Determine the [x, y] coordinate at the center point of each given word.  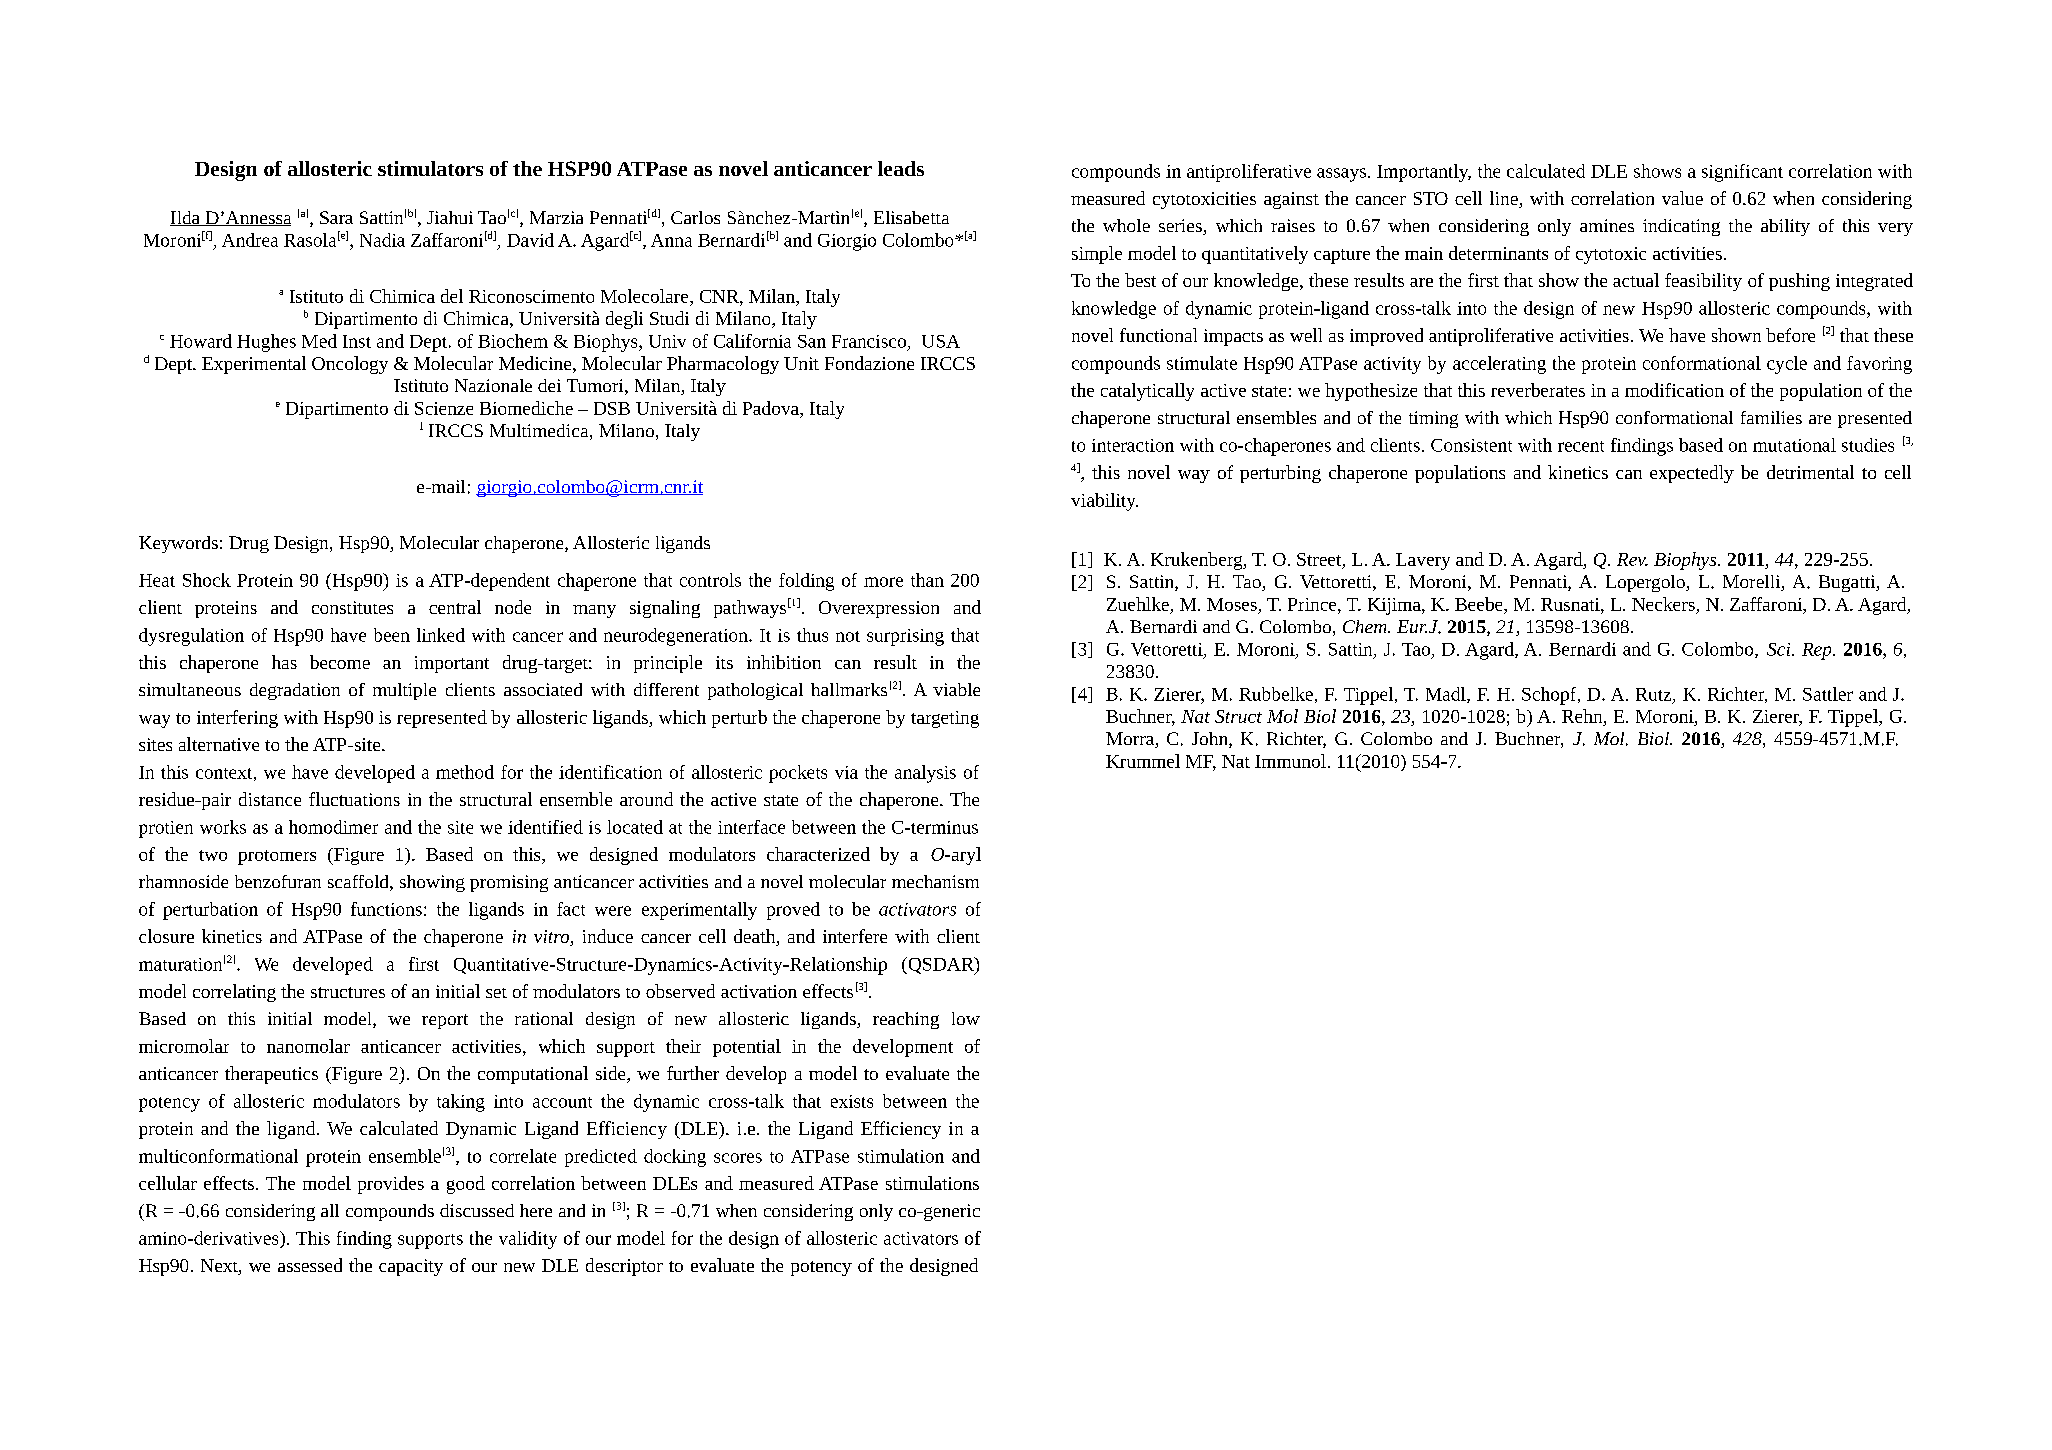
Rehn [1583, 716]
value [1682, 198]
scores [738, 1158]
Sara [336, 217]
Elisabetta [911, 217]
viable [956, 689]
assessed [310, 1265]
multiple [404, 691]
